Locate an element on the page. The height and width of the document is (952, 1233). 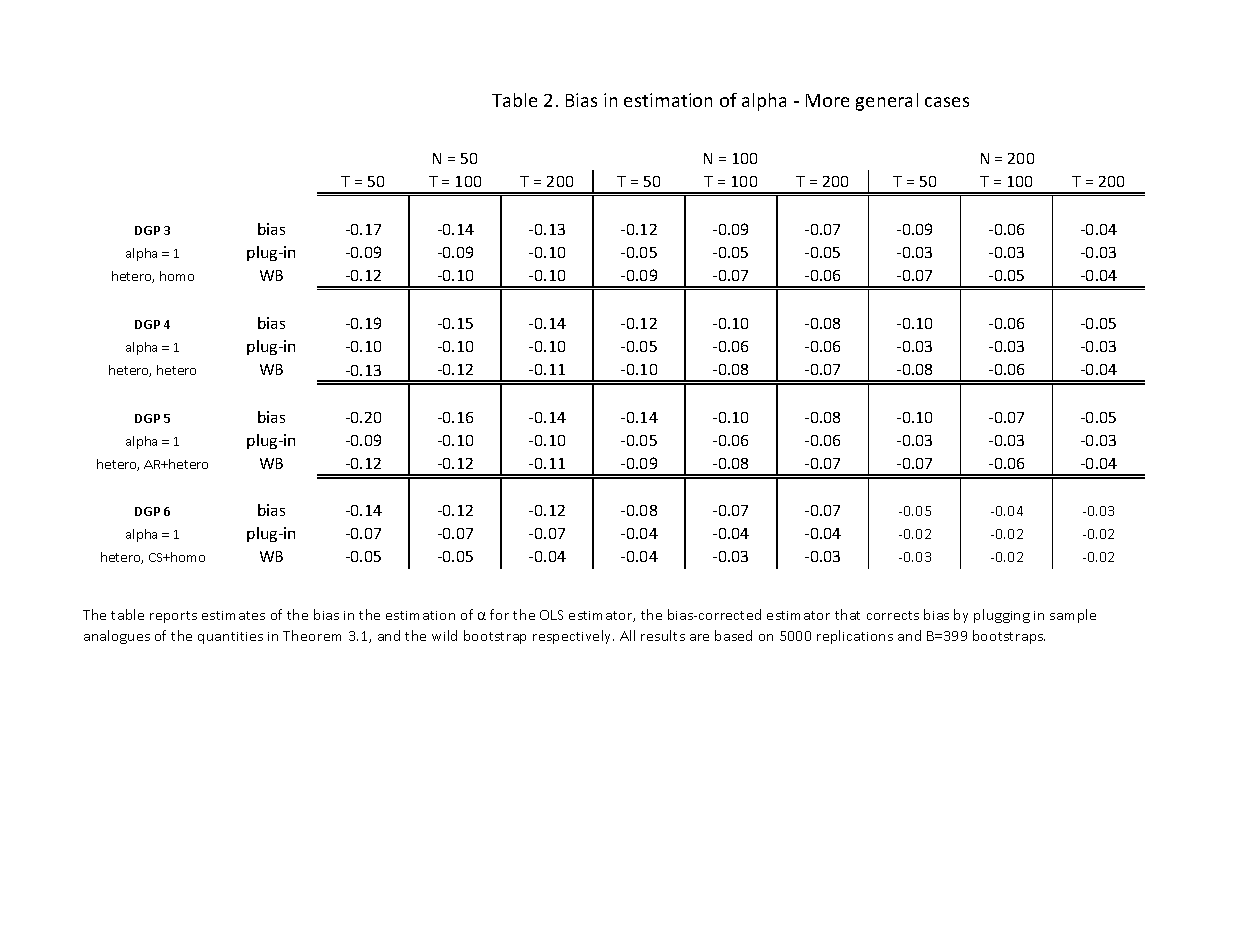
respectively is located at coordinates (573, 637).
